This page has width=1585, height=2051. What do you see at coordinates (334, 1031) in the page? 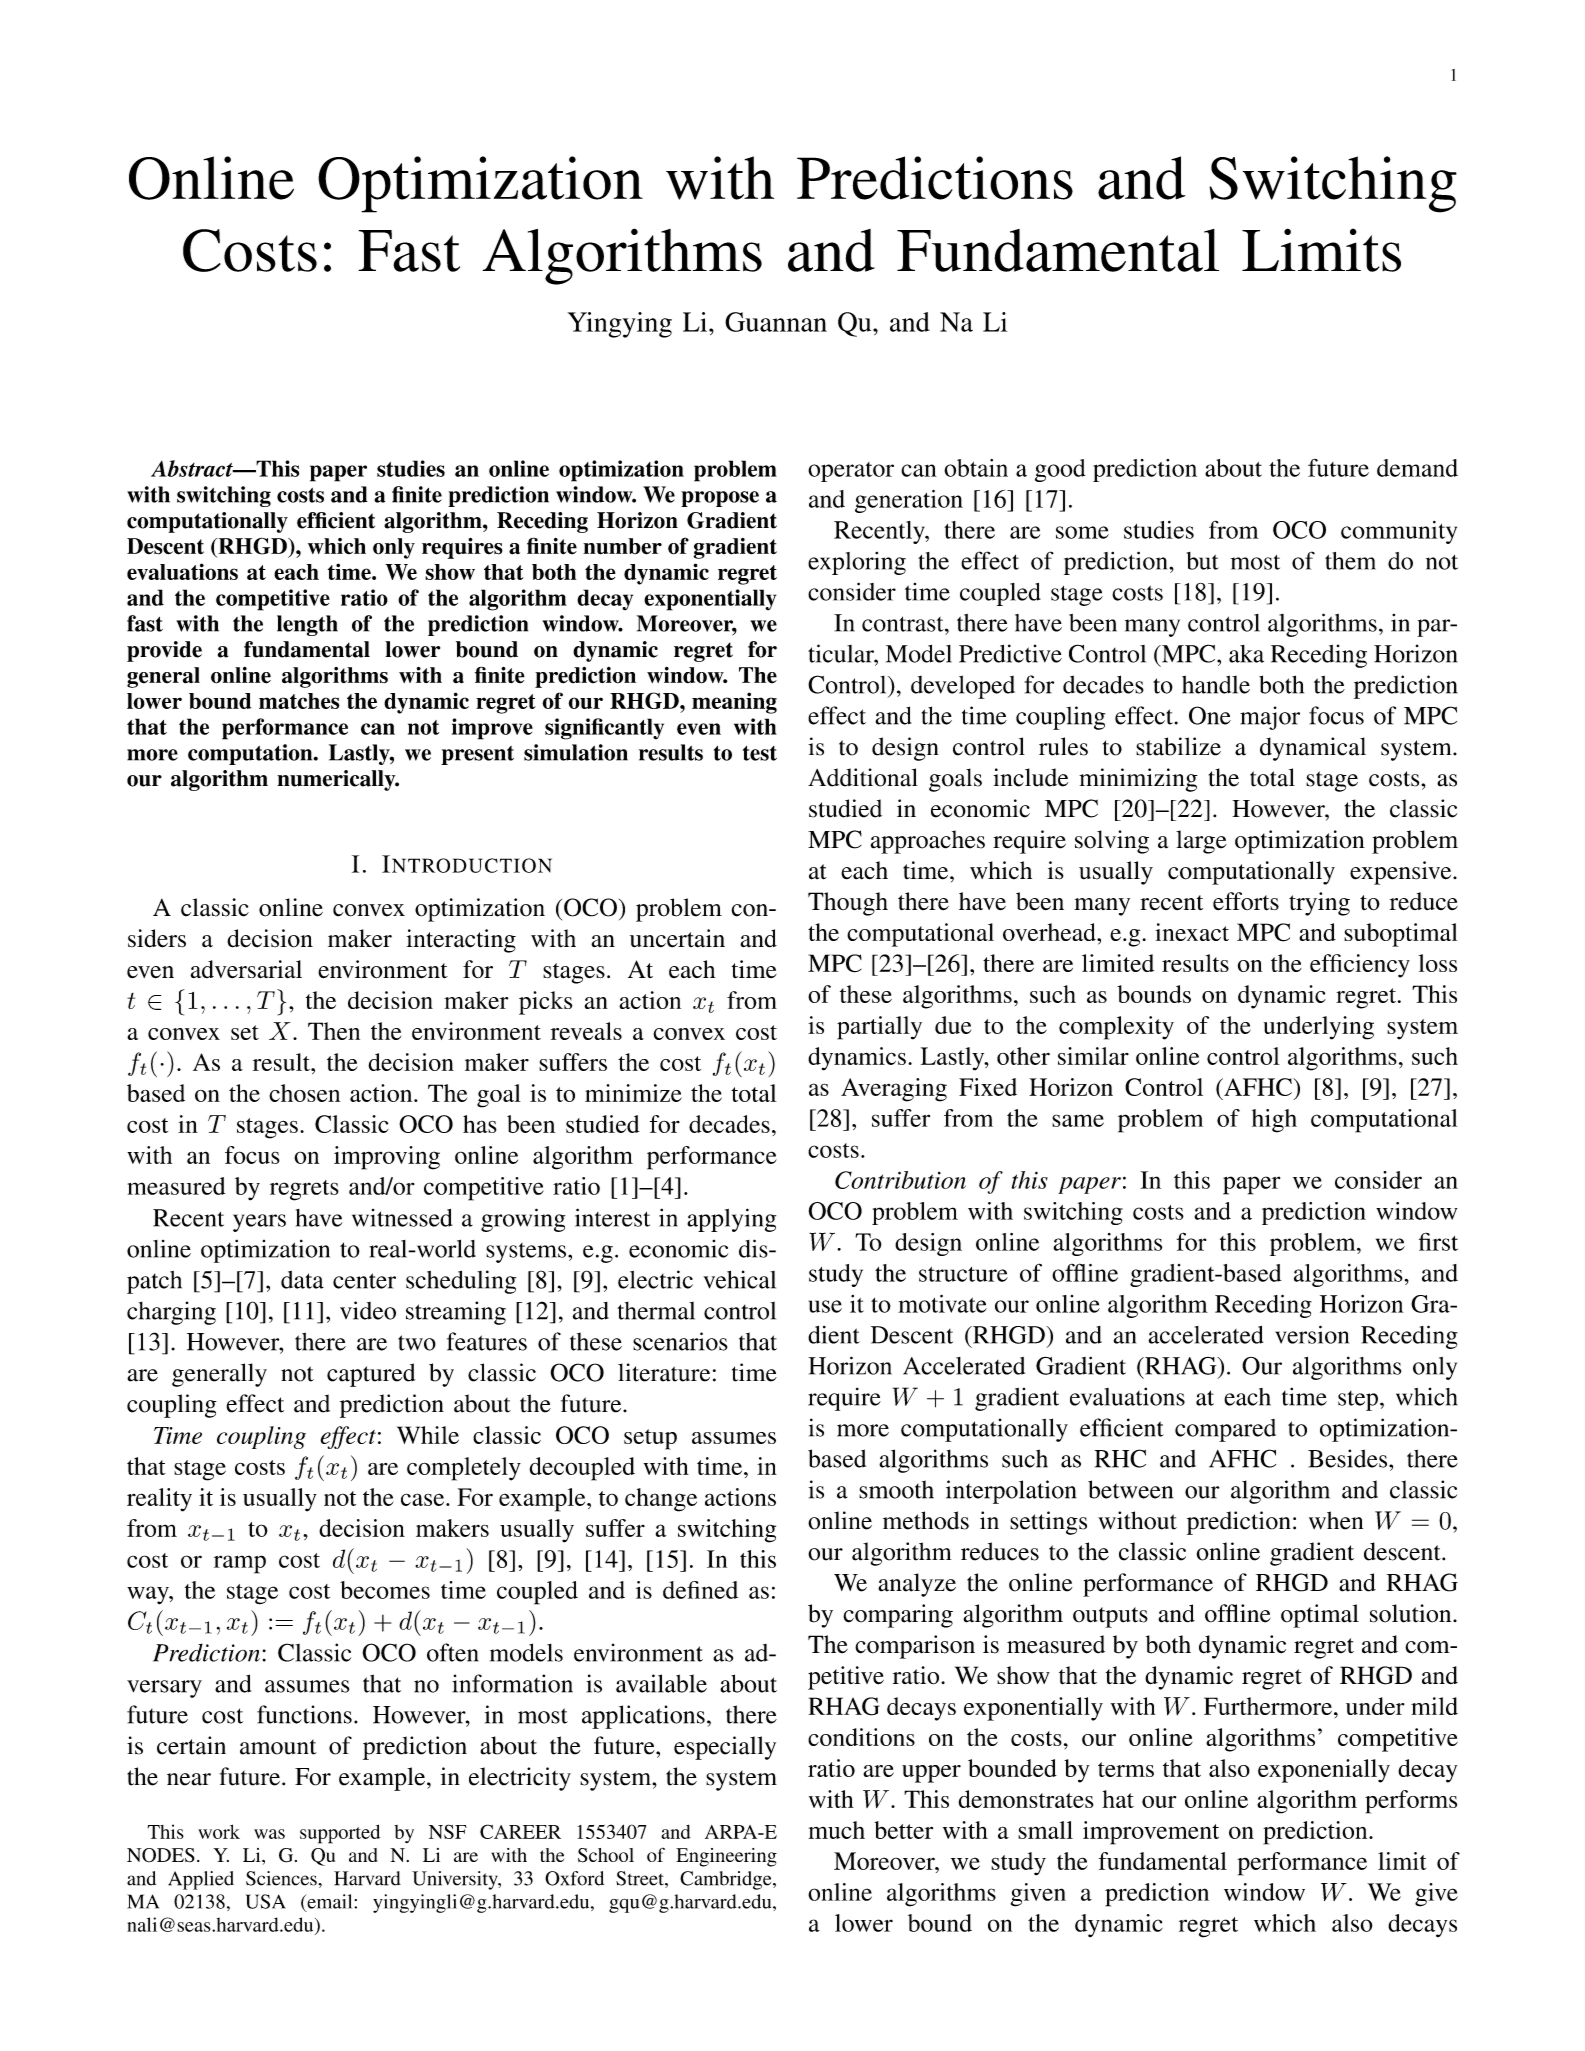
I see `Then` at bounding box center [334, 1031].
